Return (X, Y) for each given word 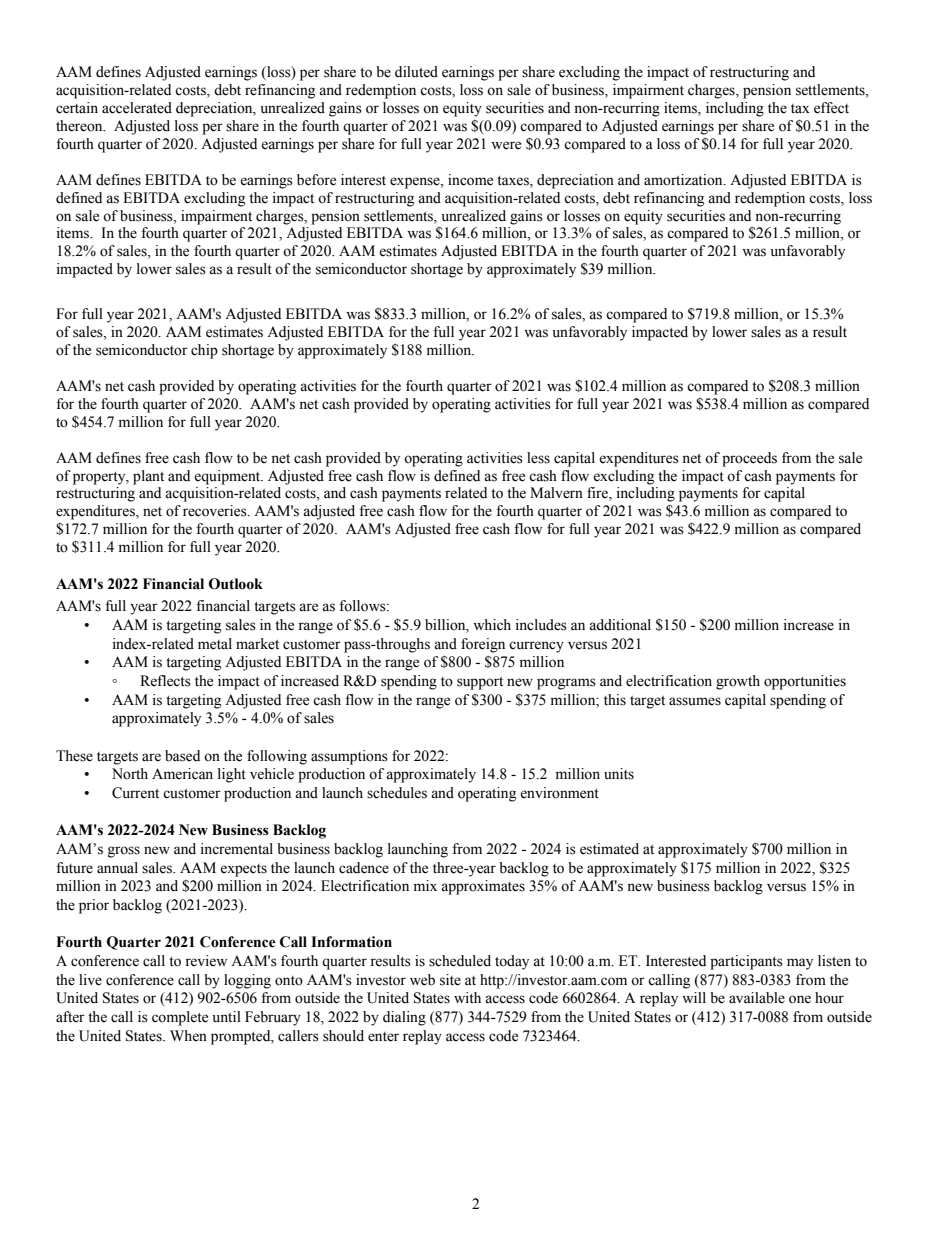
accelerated (137, 108)
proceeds (749, 459)
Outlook (236, 584)
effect (831, 108)
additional (620, 625)
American (182, 774)
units (619, 774)
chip (204, 351)
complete (180, 1018)
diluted (416, 72)
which (492, 624)
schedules (397, 793)
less (538, 458)
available (757, 998)
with (467, 997)
